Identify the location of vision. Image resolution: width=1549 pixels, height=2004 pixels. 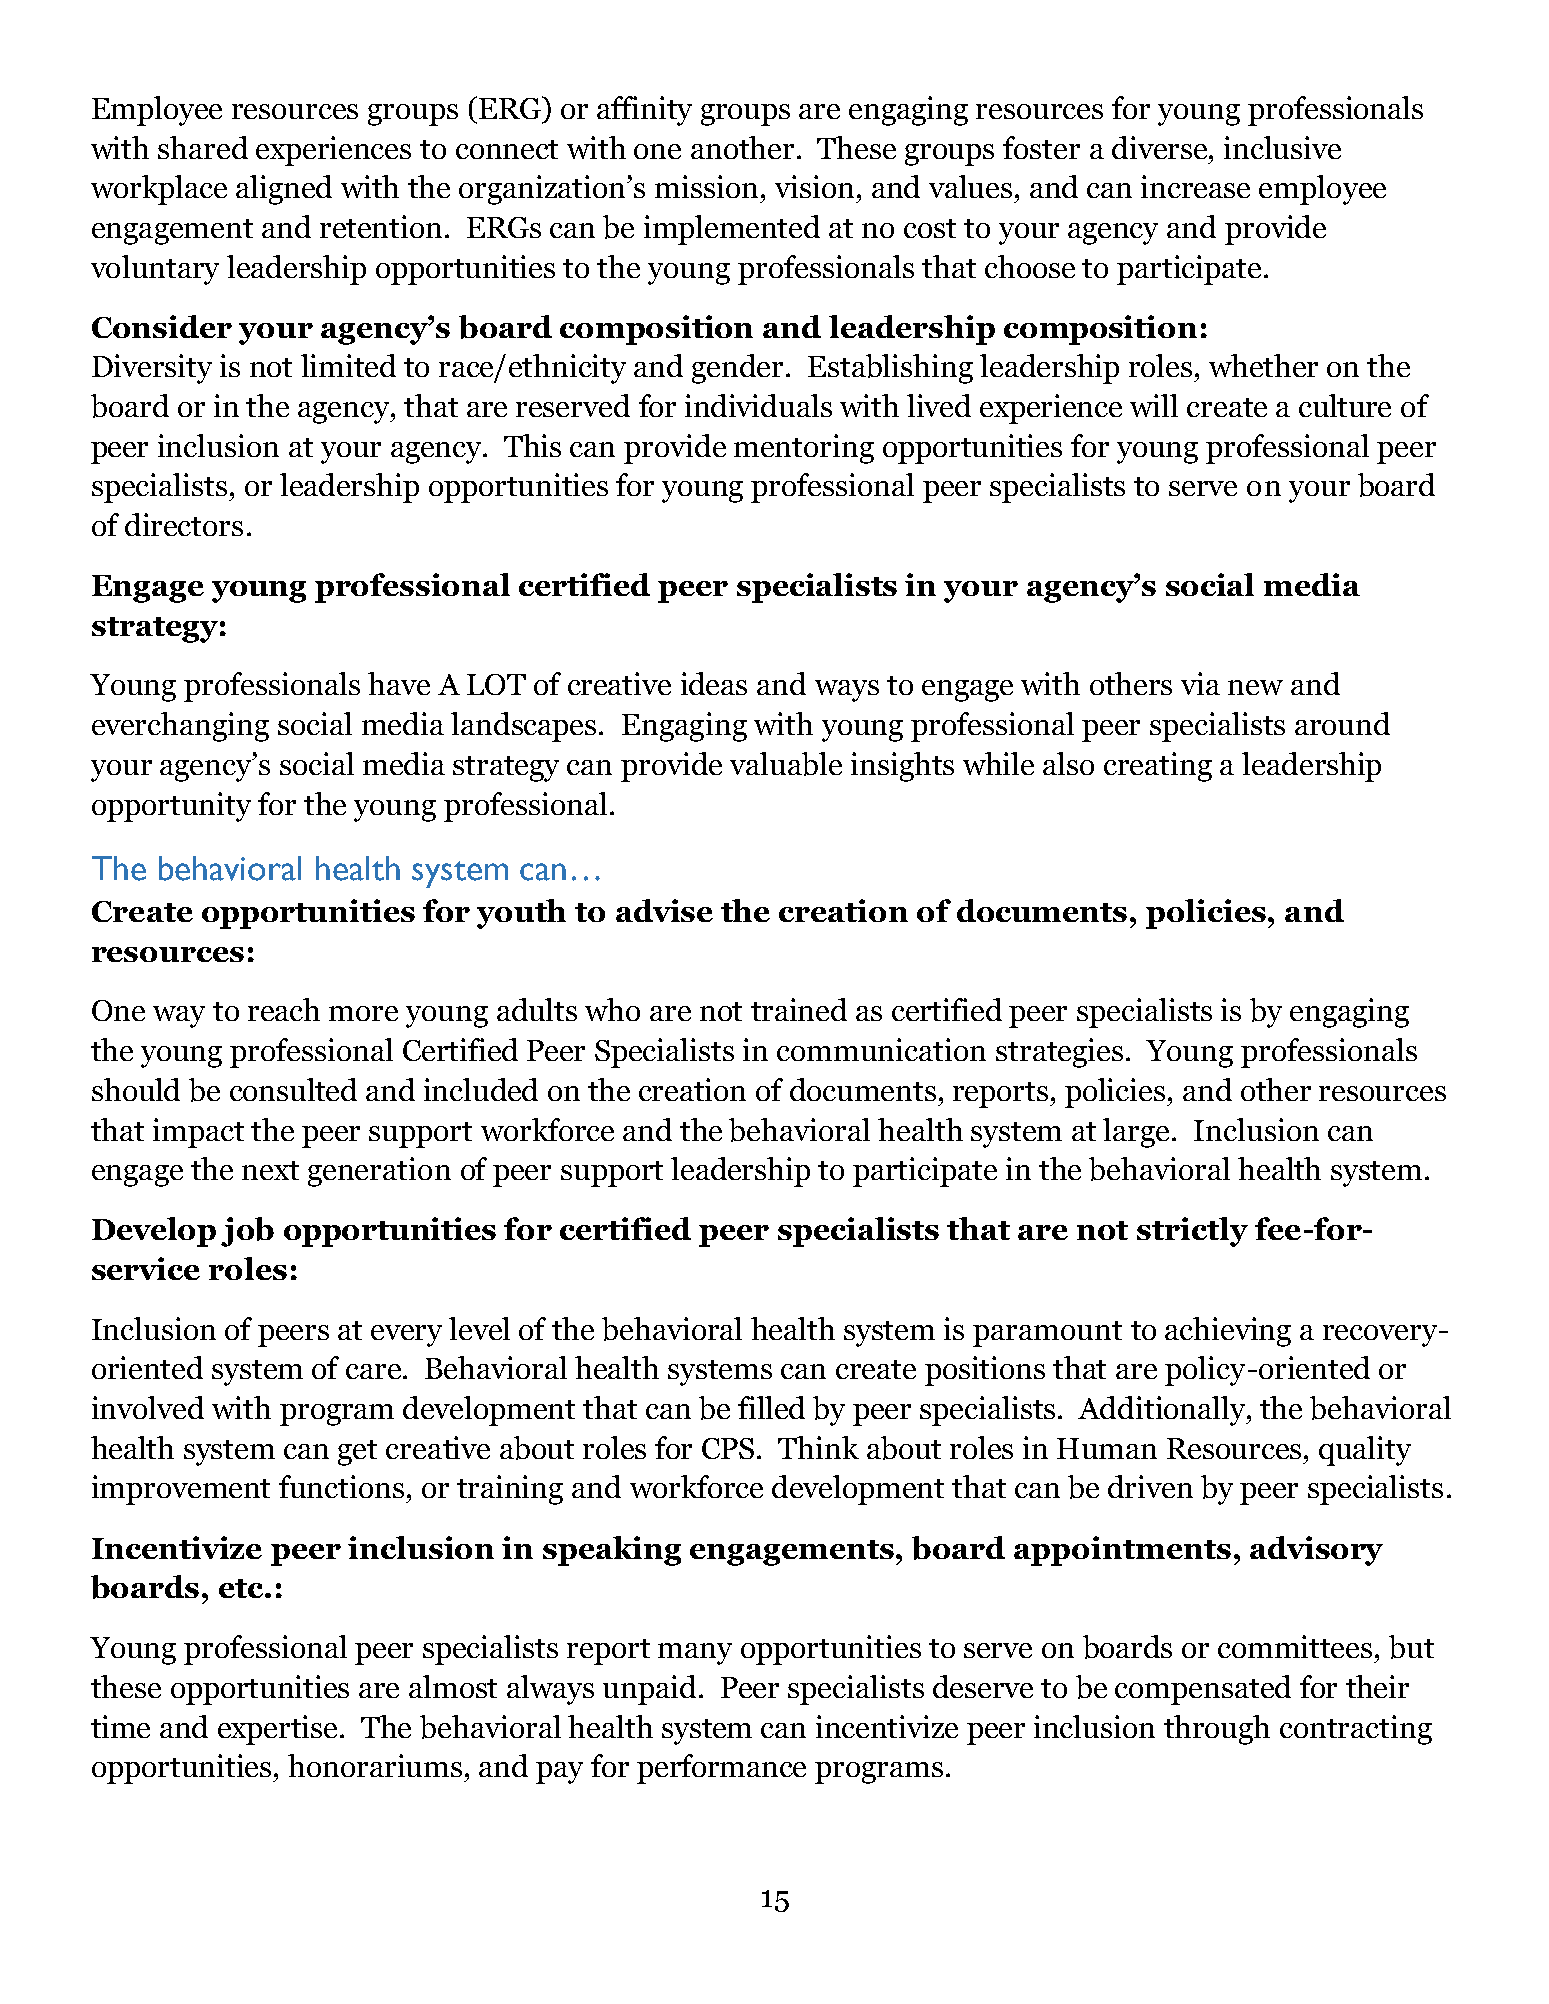
(816, 186).
